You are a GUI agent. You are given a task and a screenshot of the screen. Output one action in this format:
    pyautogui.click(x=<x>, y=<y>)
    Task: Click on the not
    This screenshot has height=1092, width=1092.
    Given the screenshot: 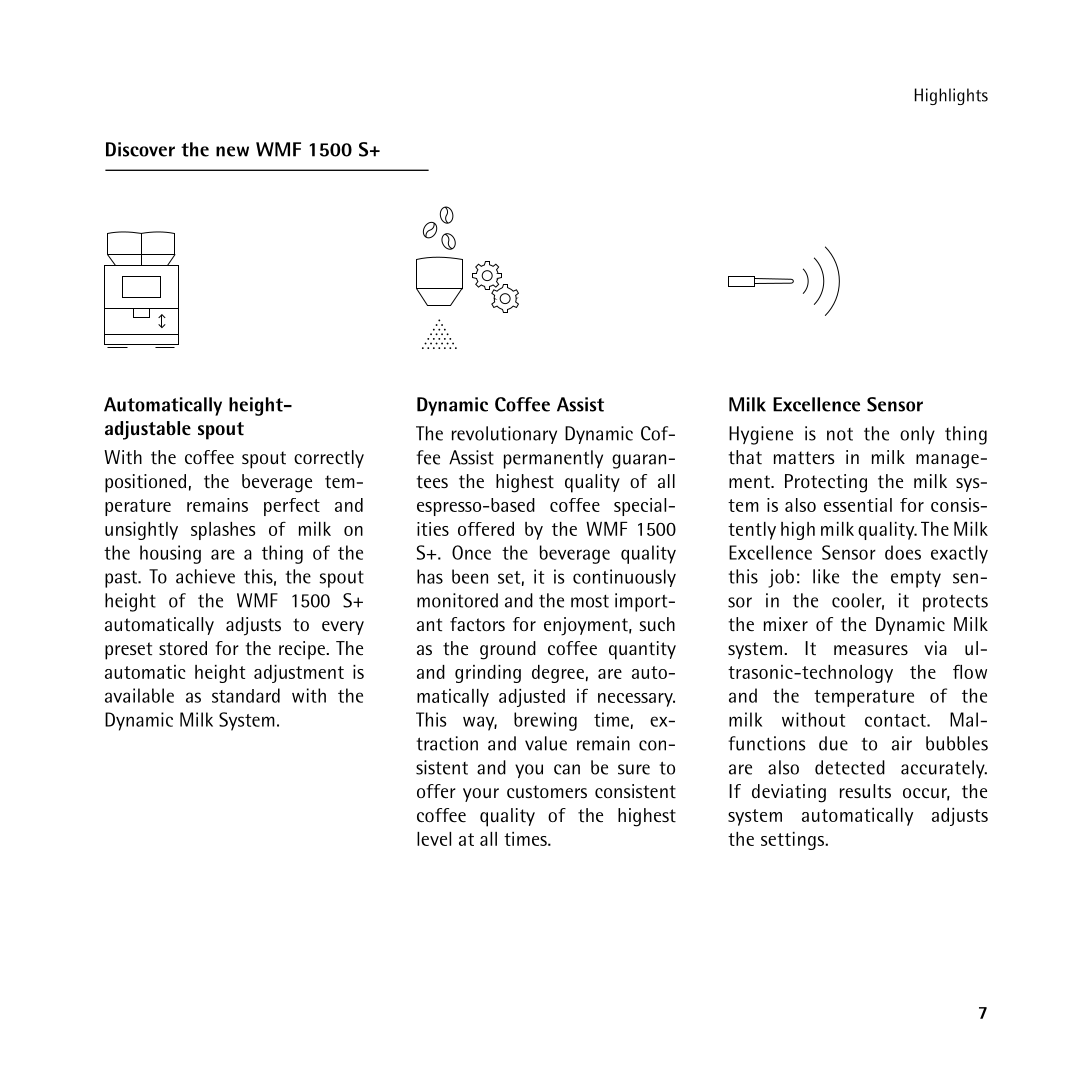 What is the action you would take?
    pyautogui.click(x=840, y=434)
